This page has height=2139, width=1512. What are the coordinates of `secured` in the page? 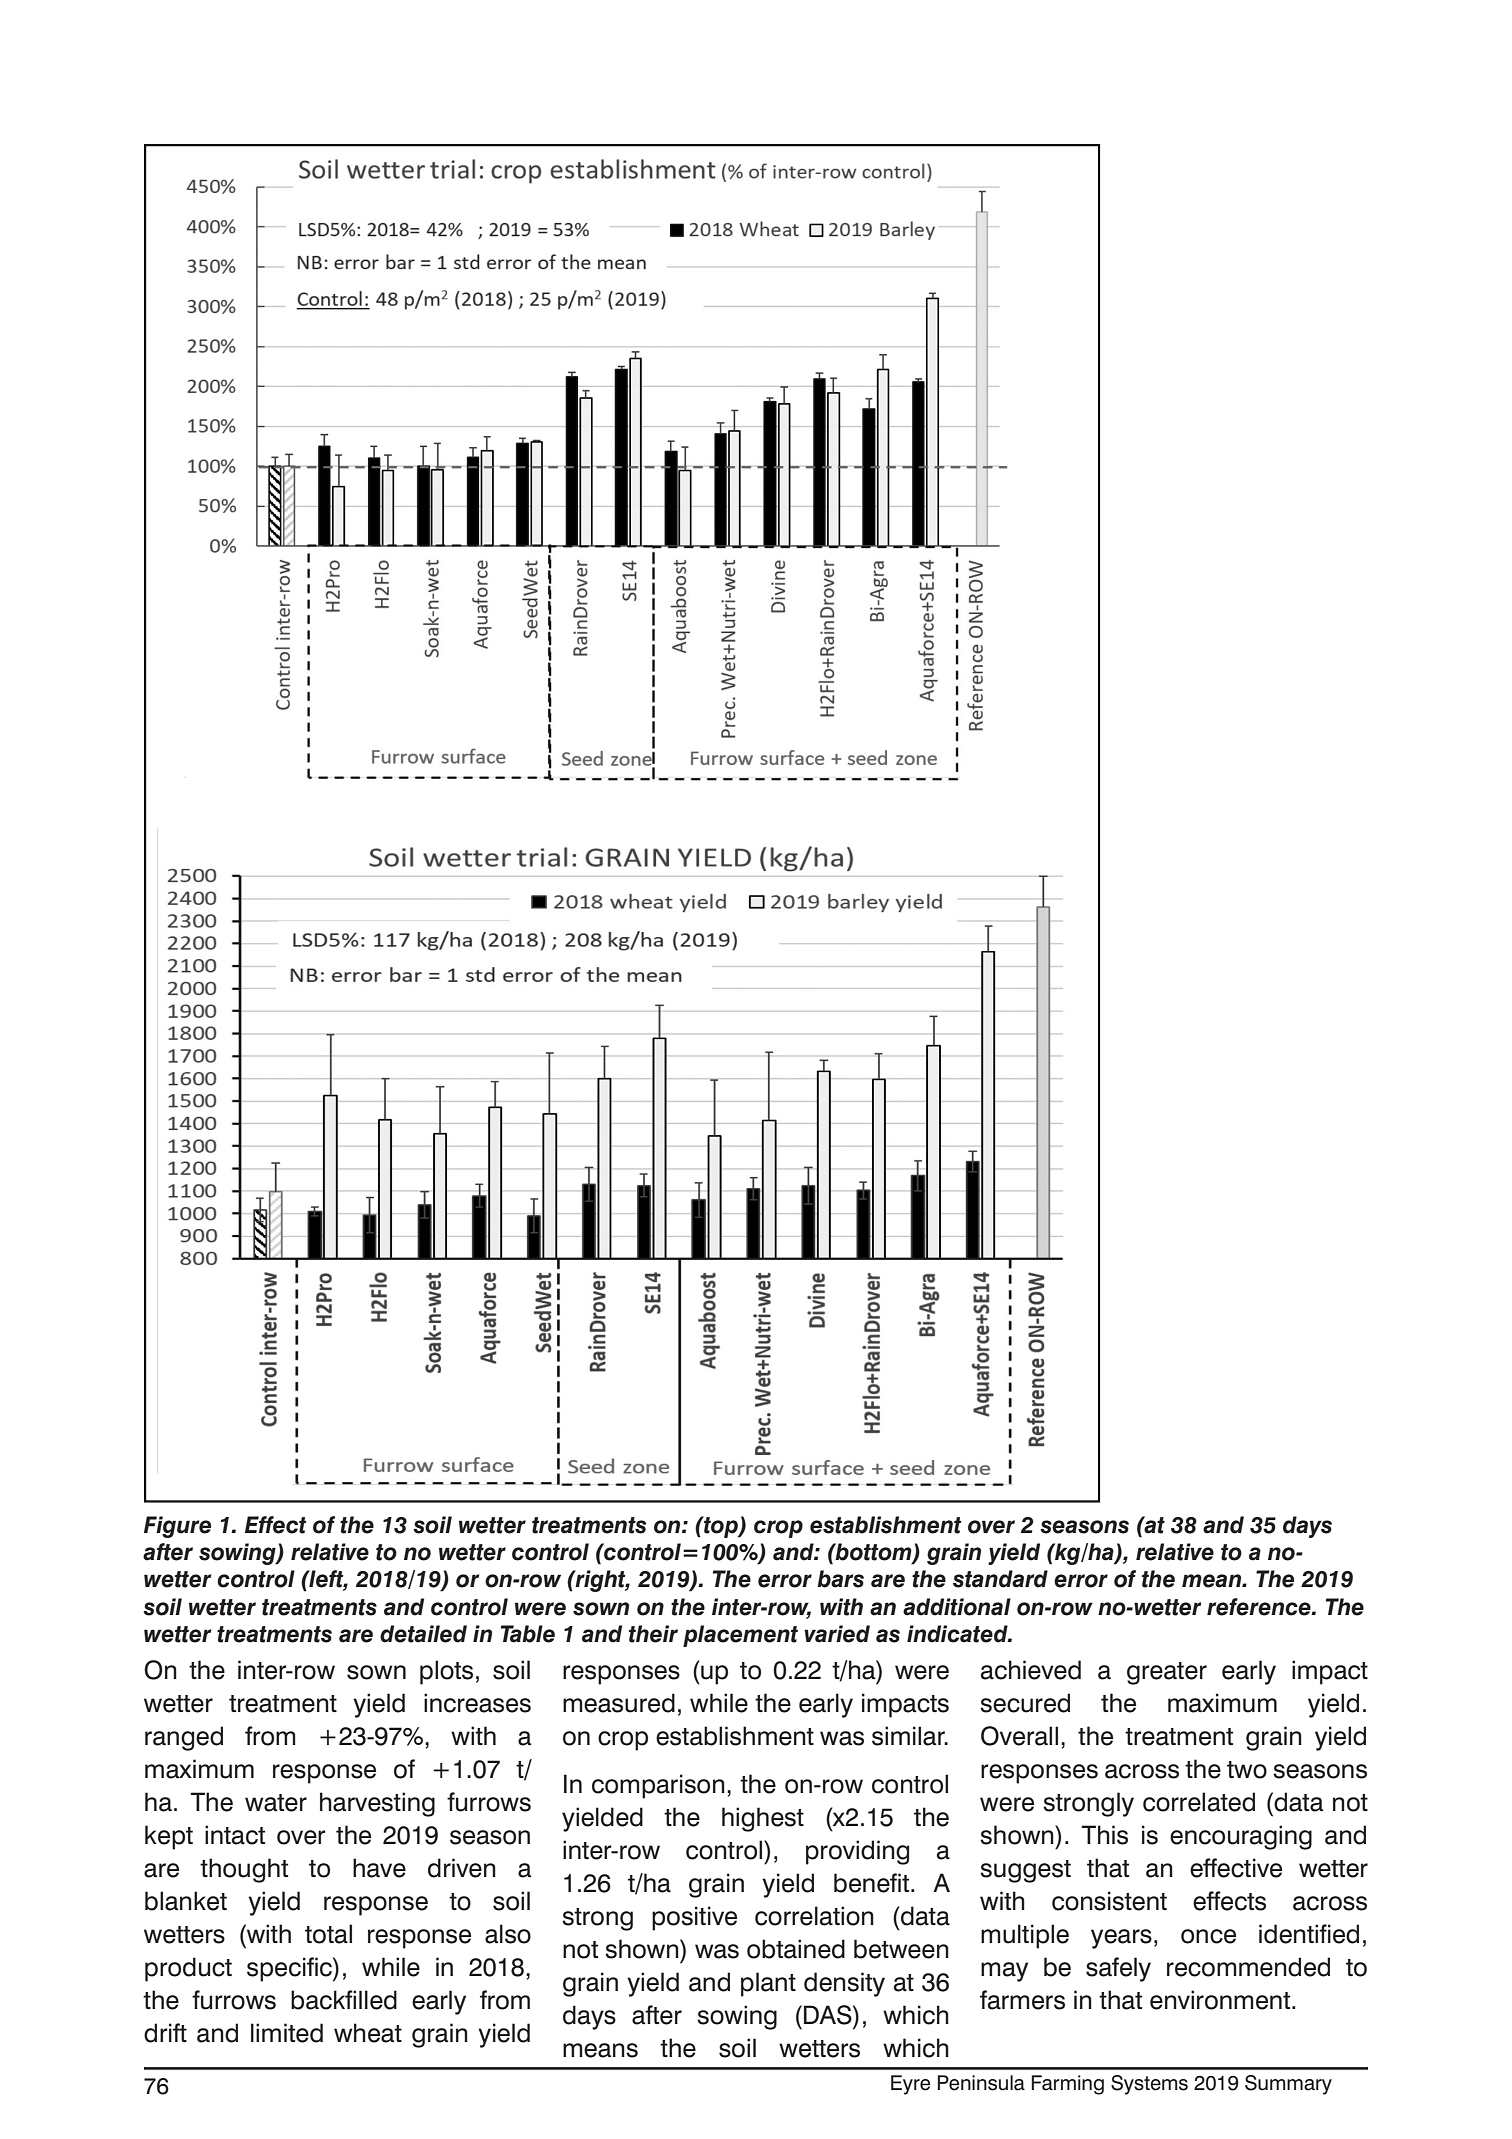 It's located at (1025, 1703).
